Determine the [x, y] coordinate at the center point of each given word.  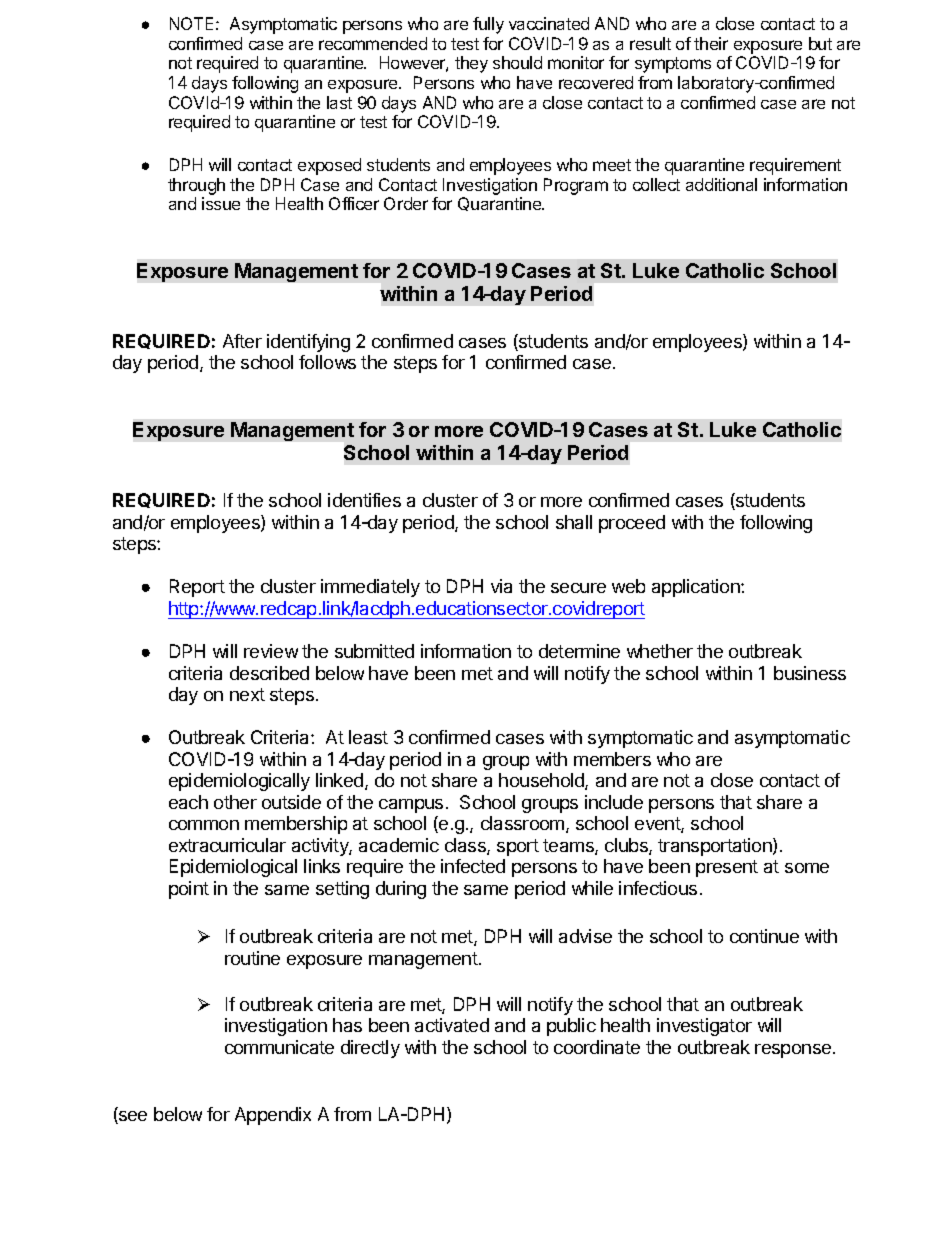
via [501, 586]
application [697, 588]
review [271, 651]
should [517, 62]
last [339, 102]
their [711, 43]
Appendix [273, 1116]
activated [452, 1025]
